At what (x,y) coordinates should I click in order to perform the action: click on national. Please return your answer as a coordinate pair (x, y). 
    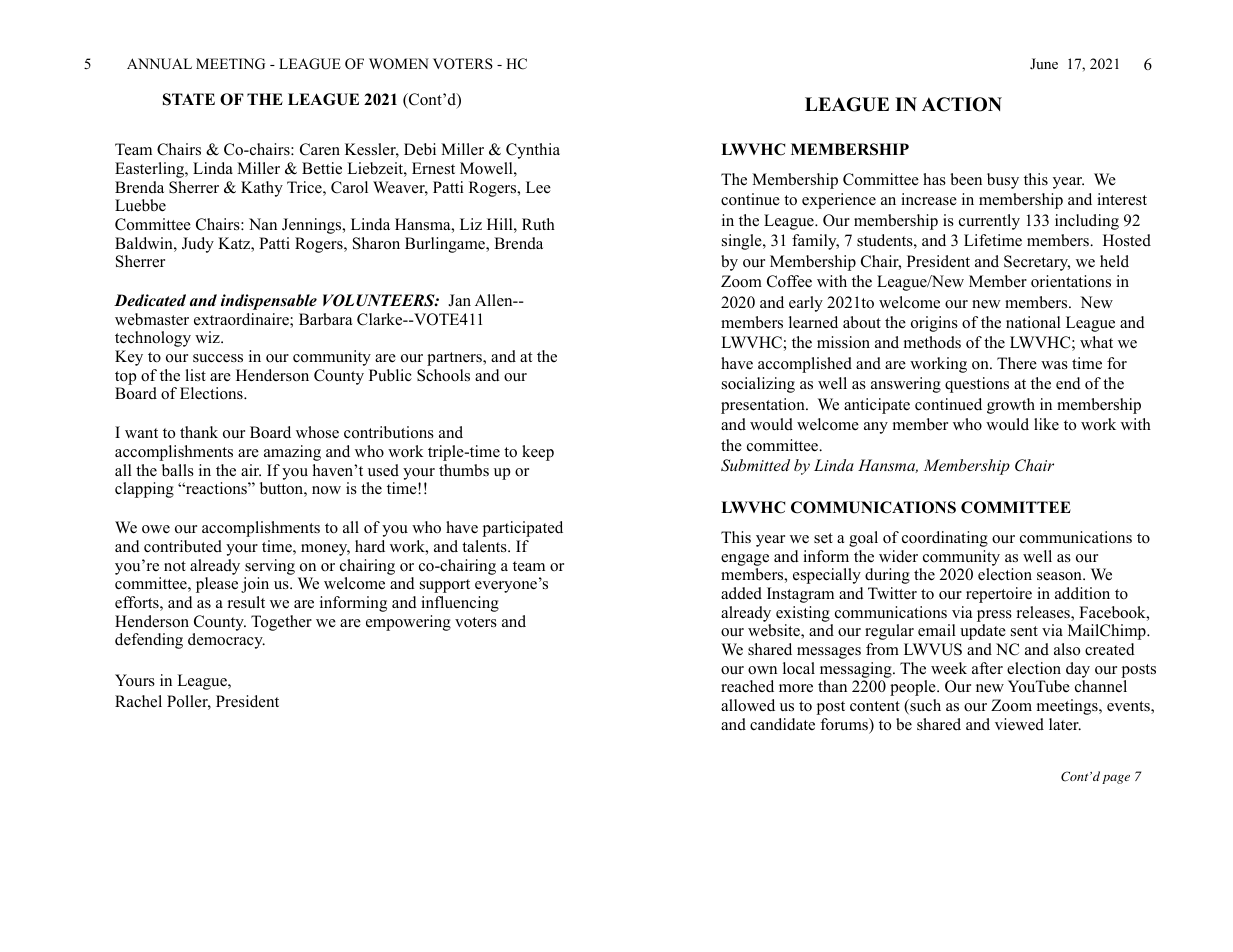
    Looking at the image, I should click on (1033, 322).
